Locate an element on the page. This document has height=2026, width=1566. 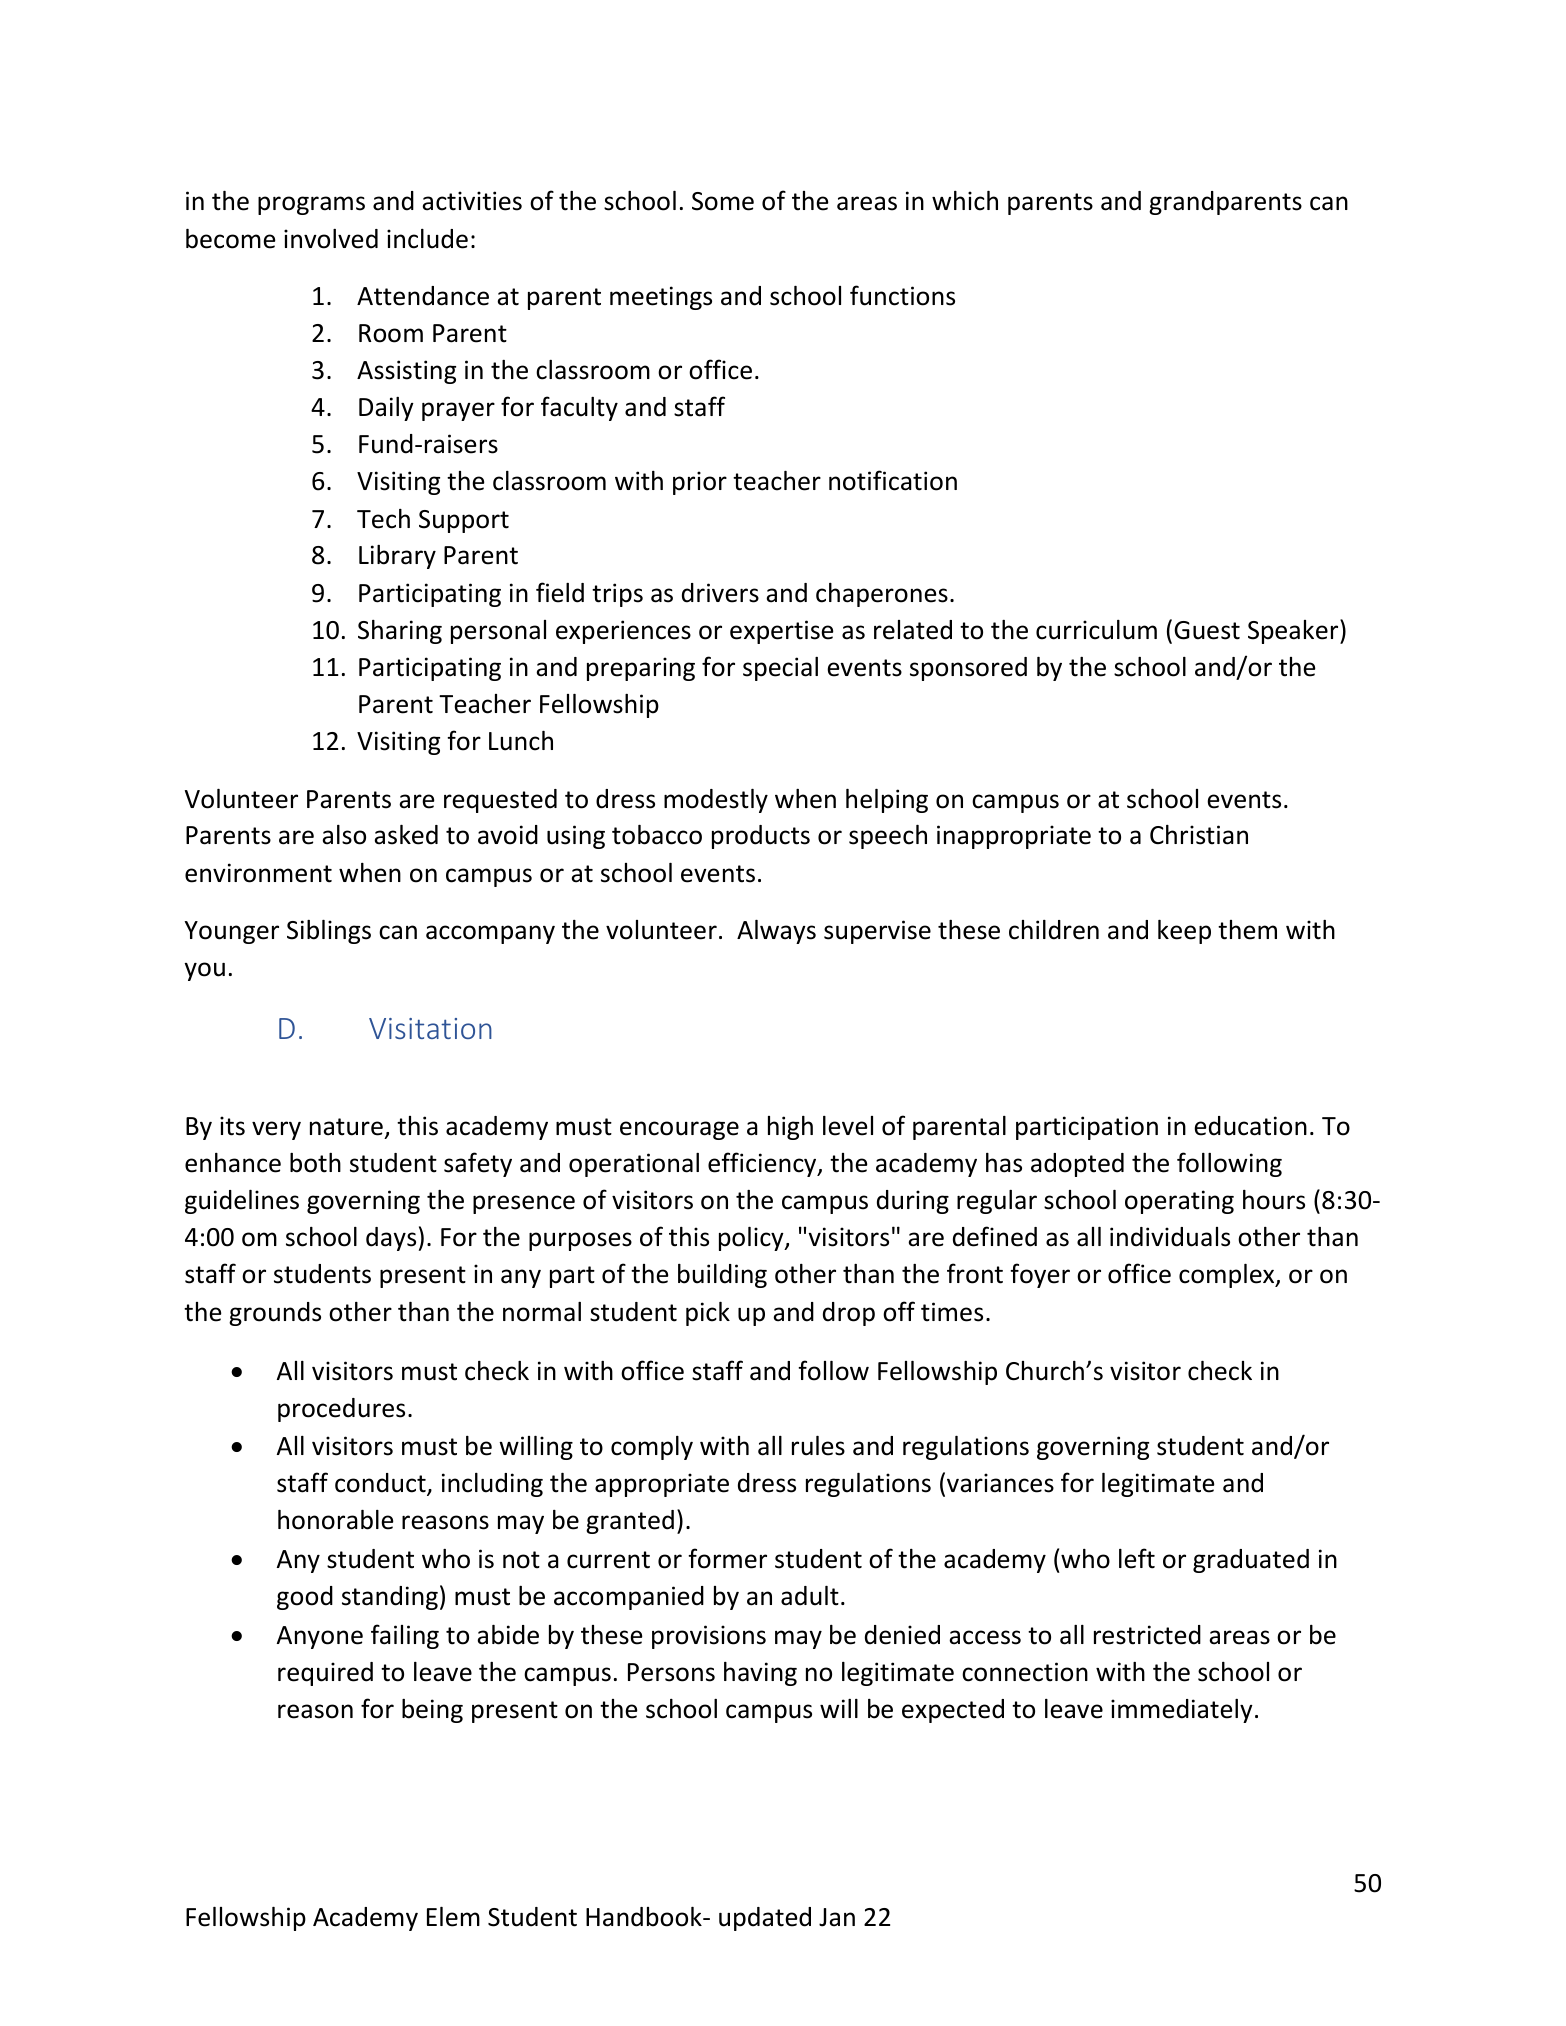
policy is located at coordinates (752, 1239).
